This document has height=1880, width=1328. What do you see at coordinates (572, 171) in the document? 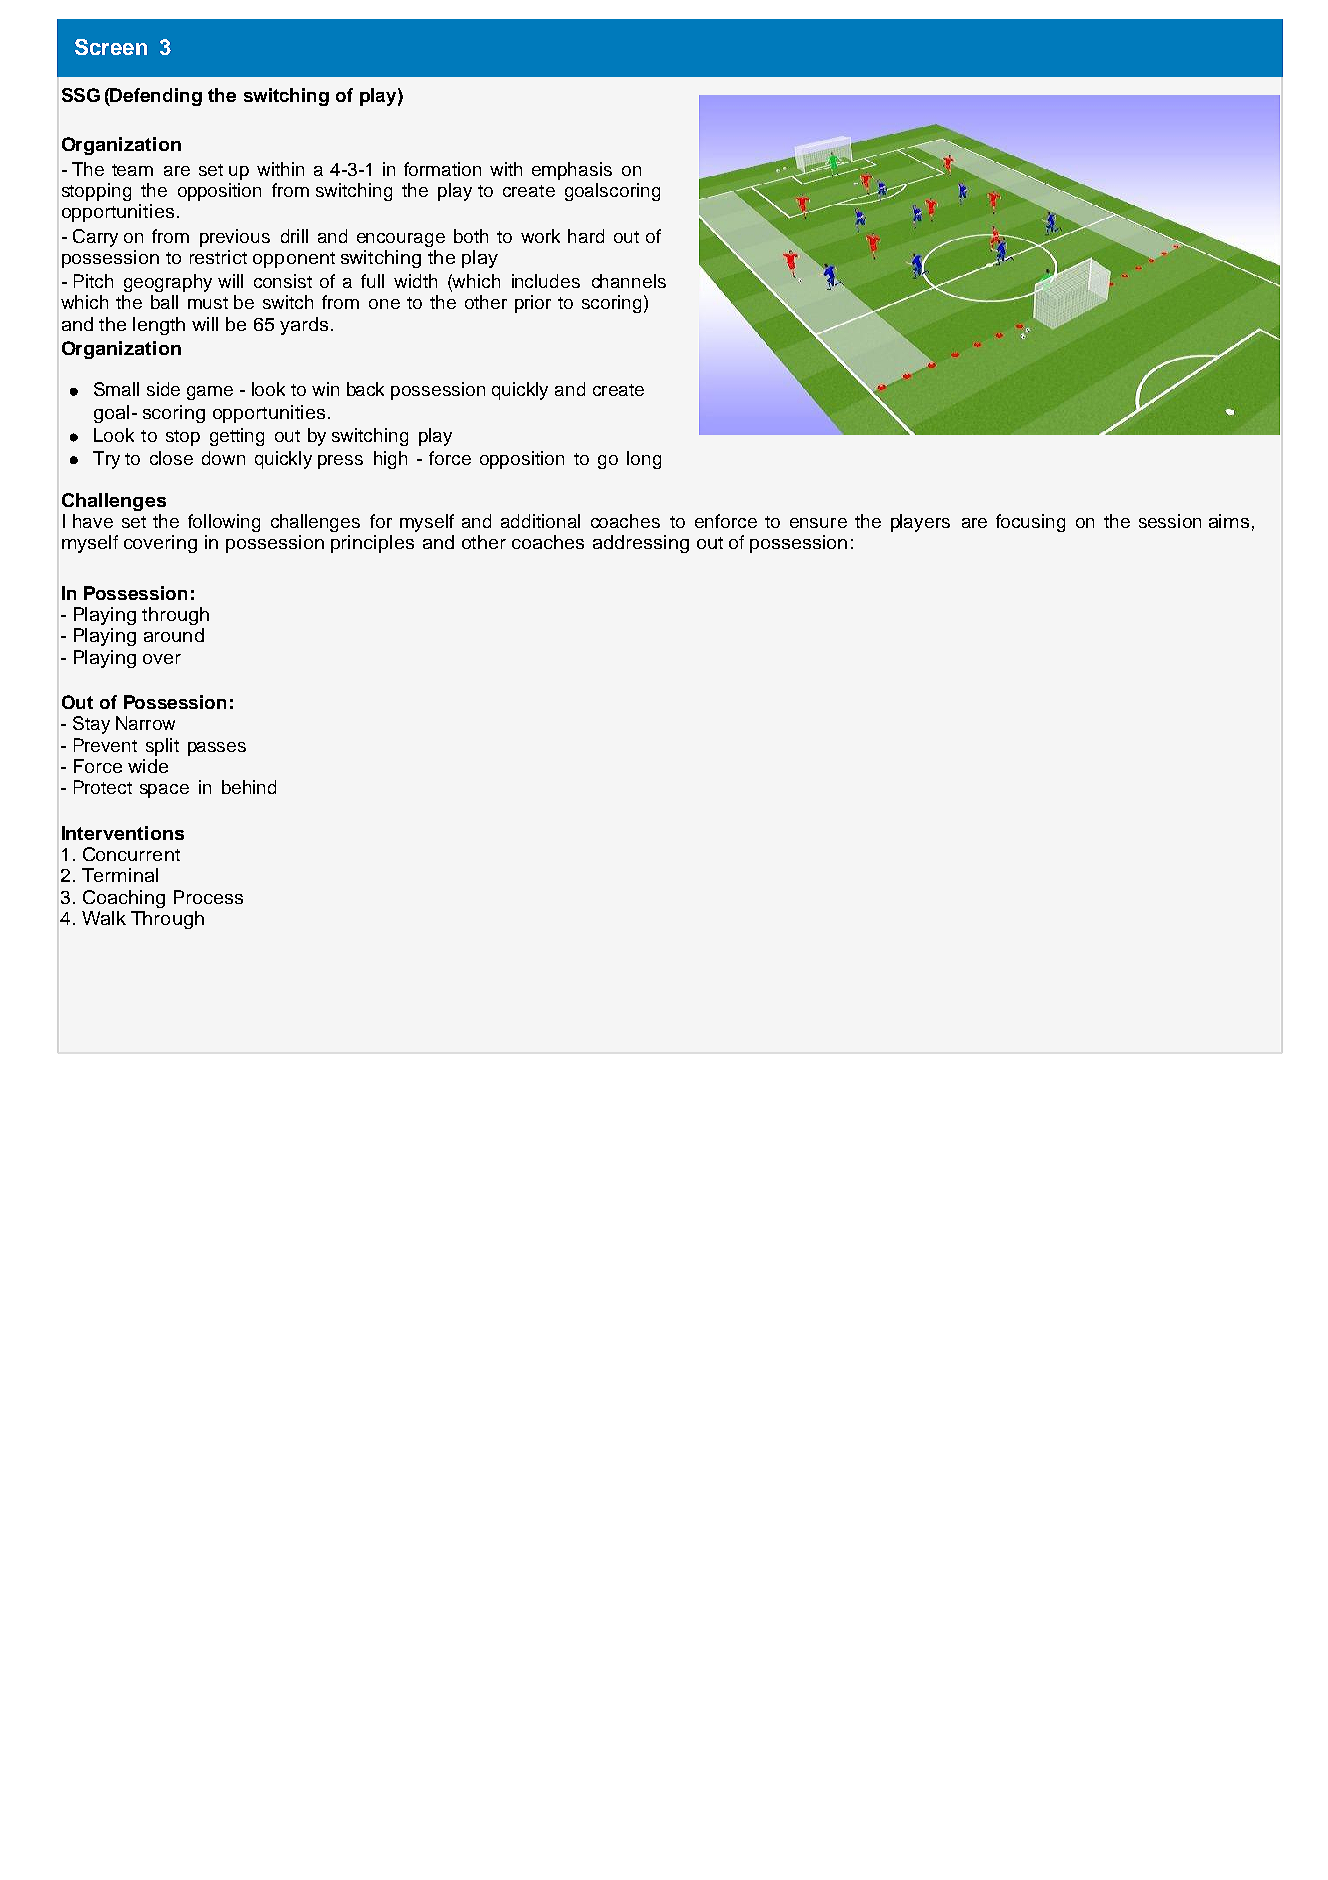
I see `emphasis` at bounding box center [572, 171].
